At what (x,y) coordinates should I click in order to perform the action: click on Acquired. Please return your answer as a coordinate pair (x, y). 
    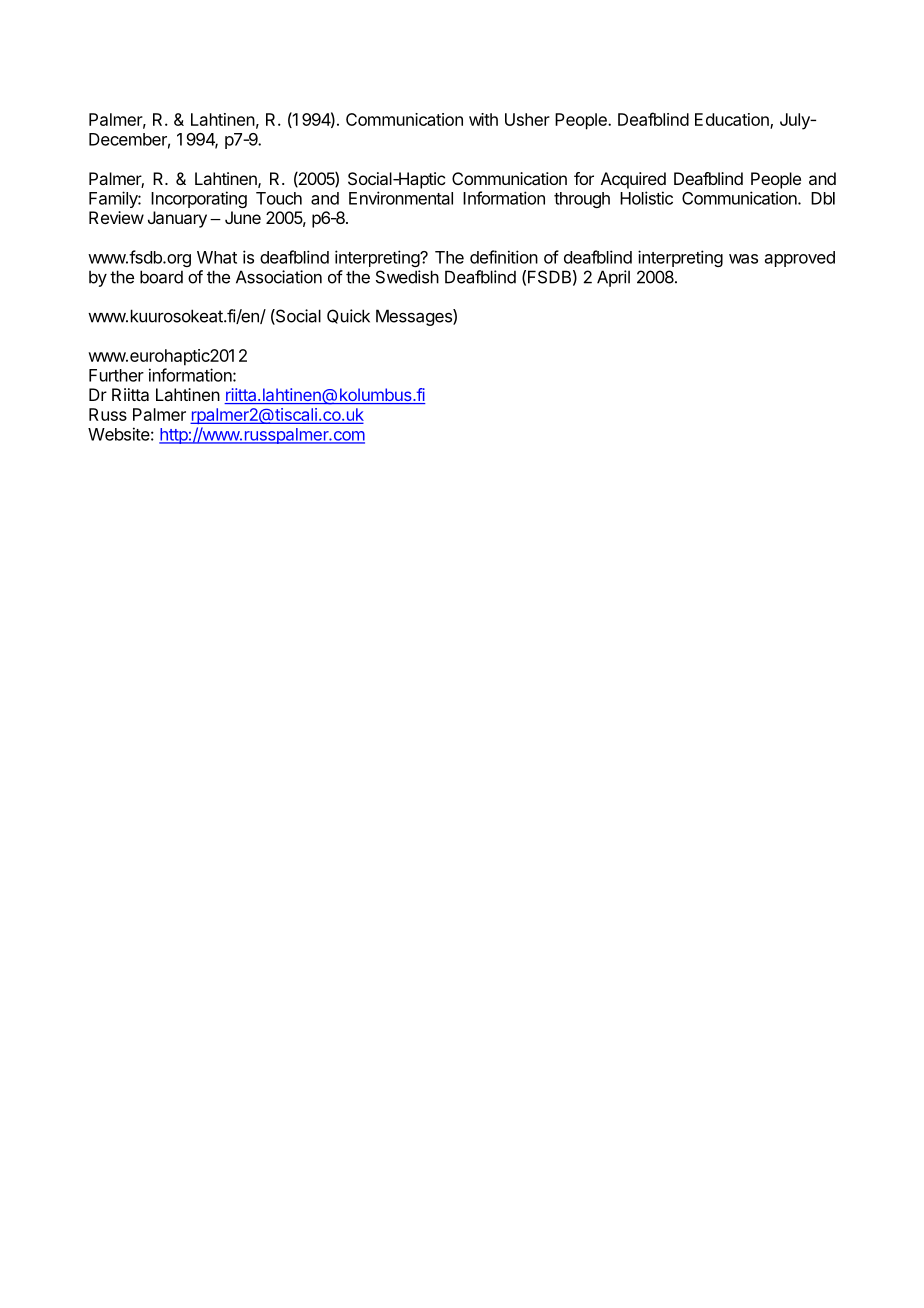
    Looking at the image, I should click on (633, 180).
